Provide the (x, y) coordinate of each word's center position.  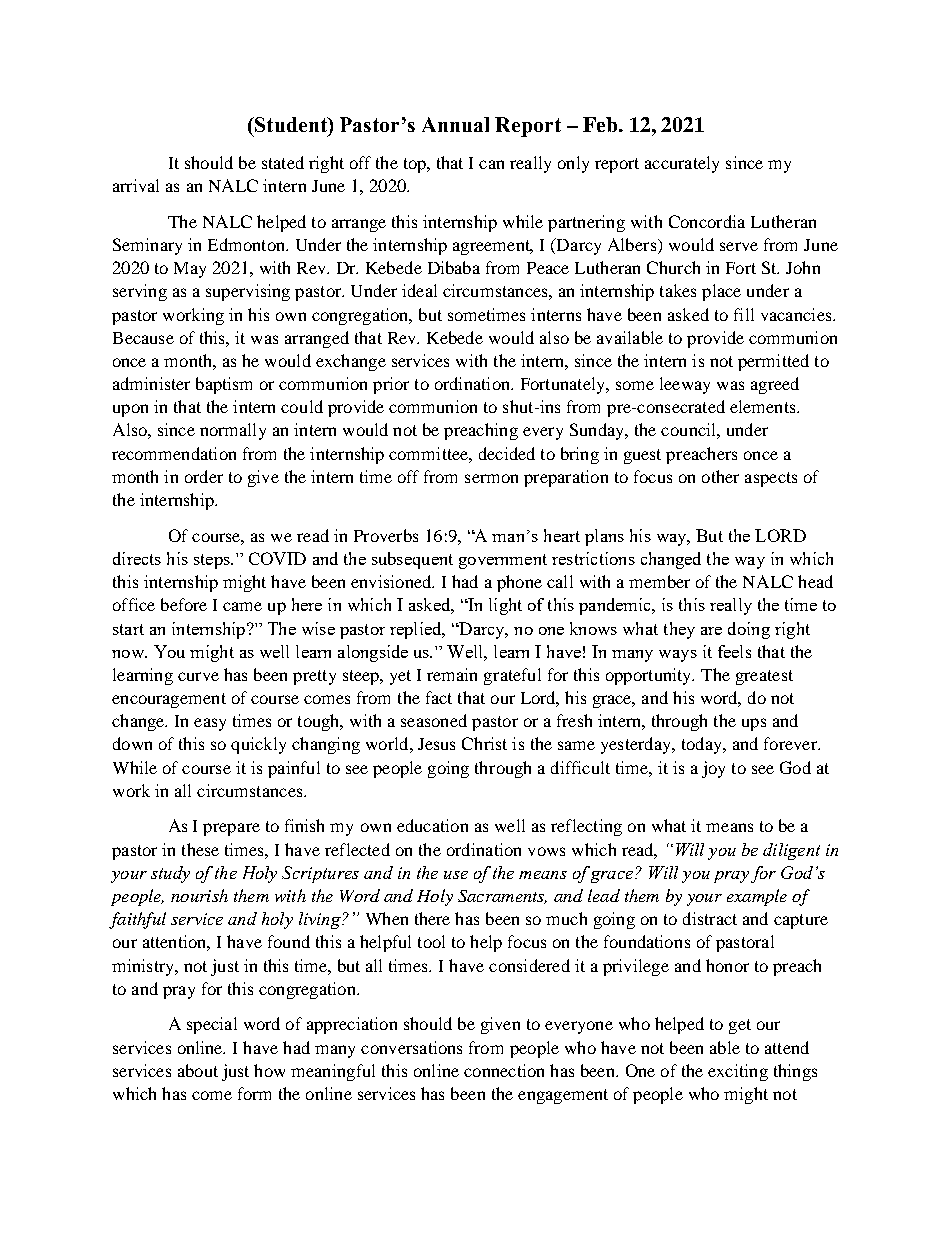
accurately (682, 164)
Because (143, 338)
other (720, 476)
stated (283, 162)
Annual (455, 124)
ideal (419, 290)
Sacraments (502, 897)
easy (210, 724)
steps (213, 561)
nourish (199, 895)
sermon (491, 478)
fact (439, 697)
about (198, 1070)
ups (754, 724)
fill (744, 314)
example (757, 897)
